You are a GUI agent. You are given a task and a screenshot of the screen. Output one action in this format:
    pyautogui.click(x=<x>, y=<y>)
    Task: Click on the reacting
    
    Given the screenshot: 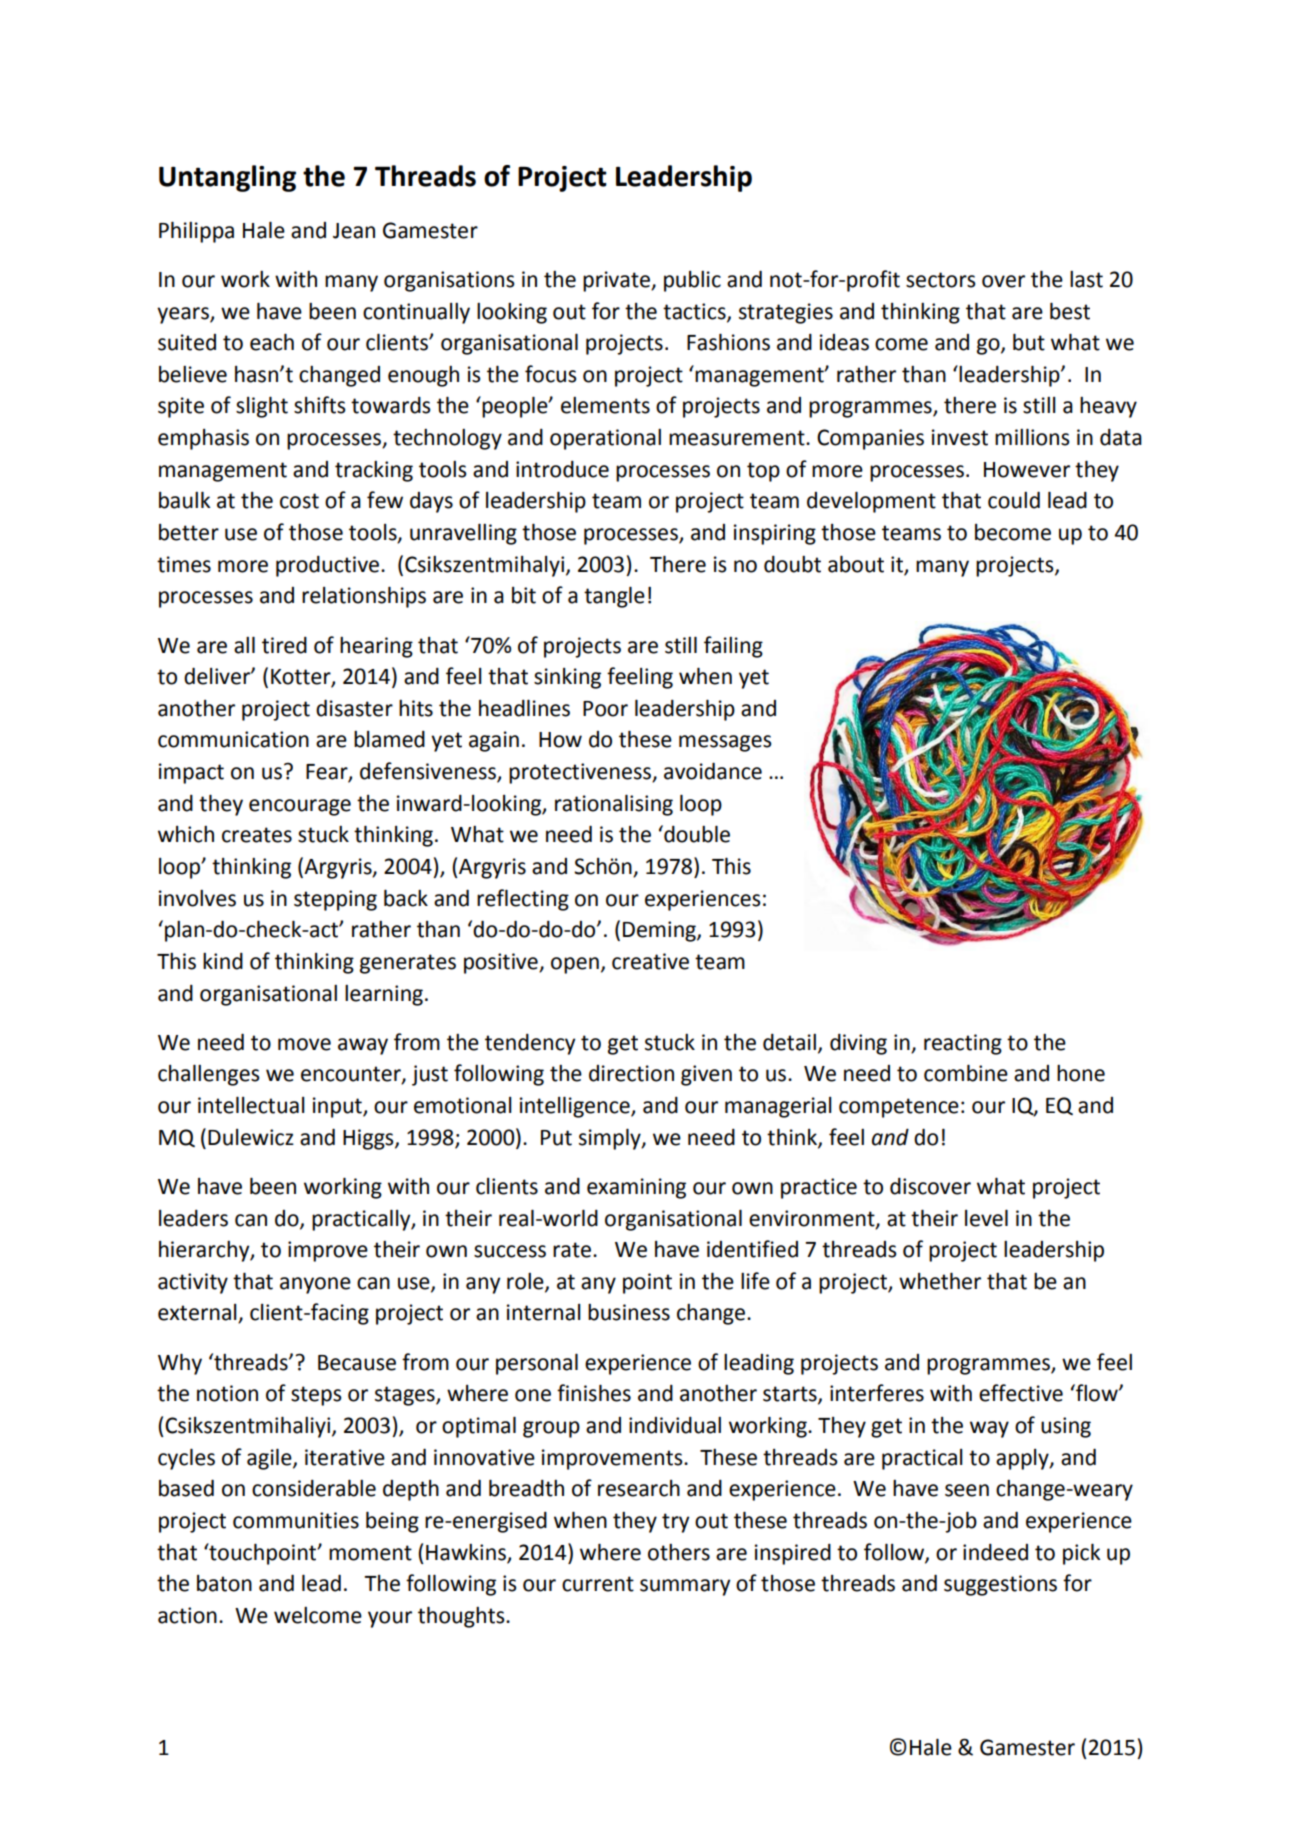 What is the action you would take?
    pyautogui.click(x=963, y=1044)
